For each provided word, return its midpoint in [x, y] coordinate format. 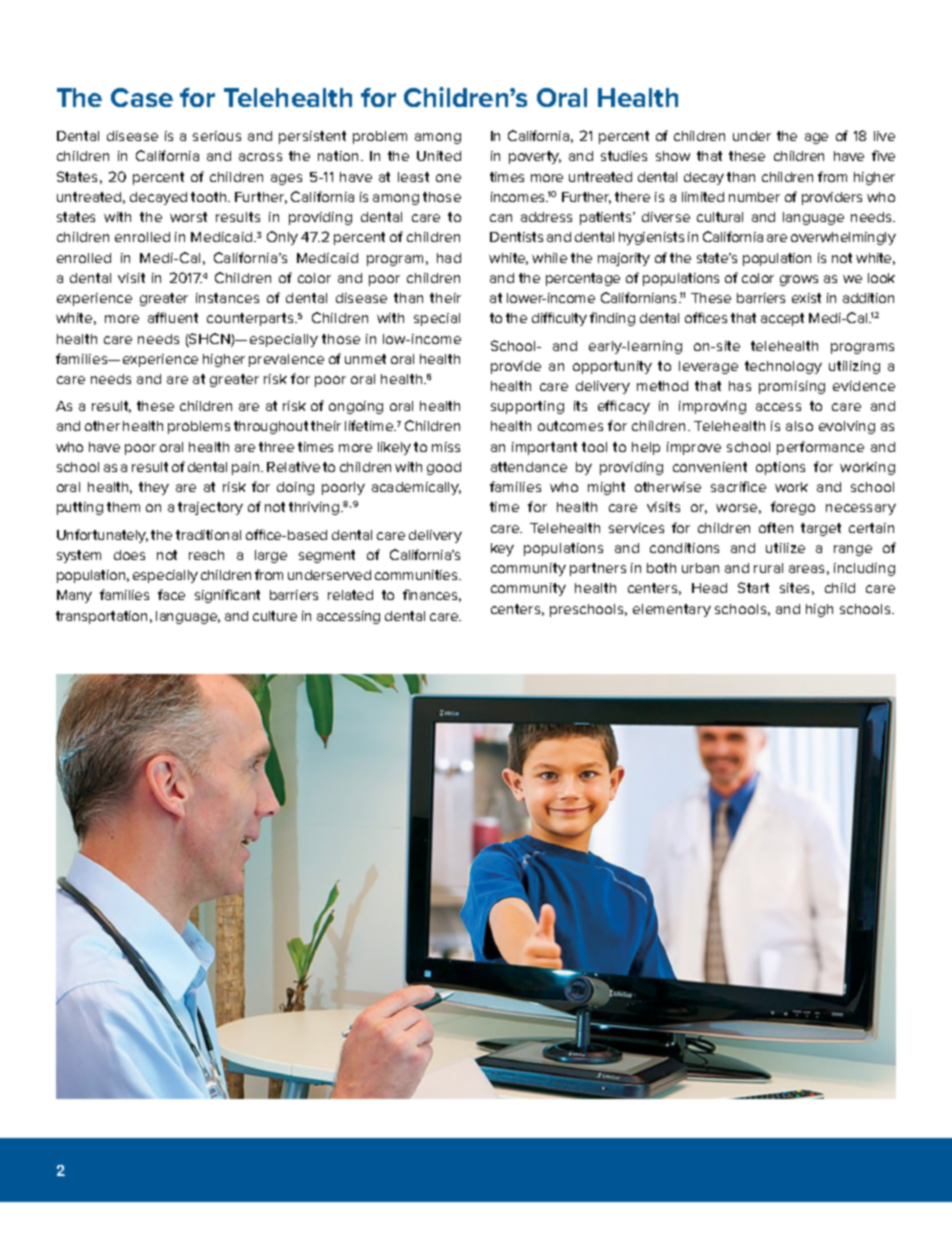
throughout [271, 427]
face [171, 594]
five [883, 155]
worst [188, 217]
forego [793, 508]
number [754, 197]
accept [782, 319]
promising [792, 387]
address [546, 217]
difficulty [559, 319]
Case [142, 97]
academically [416, 488]
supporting [527, 407]
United [439, 156]
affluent [173, 317]
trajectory [210, 508]
